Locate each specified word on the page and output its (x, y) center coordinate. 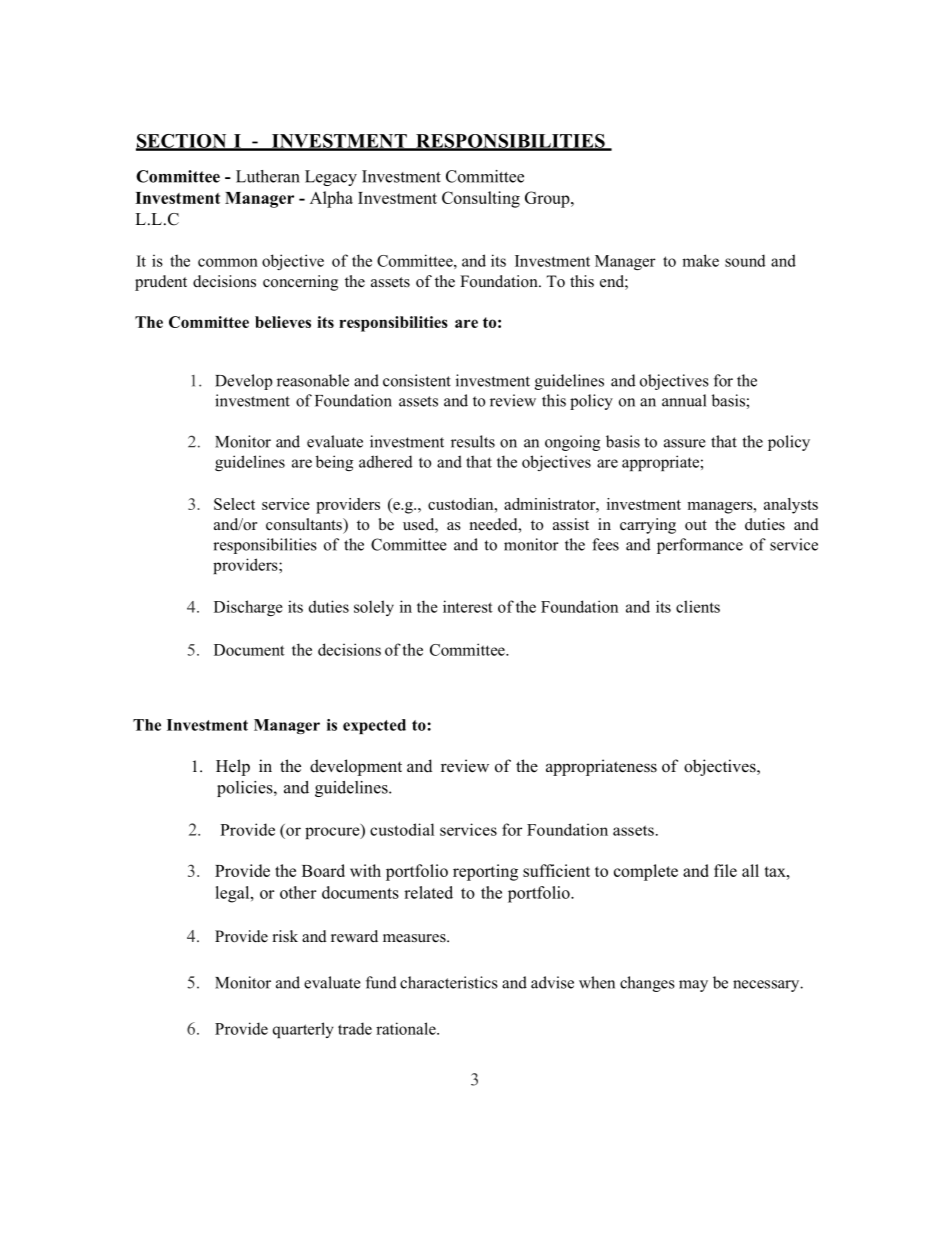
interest (468, 606)
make (700, 260)
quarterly (303, 1030)
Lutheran (268, 176)
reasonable (313, 380)
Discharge (248, 608)
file (725, 870)
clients (698, 606)
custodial (402, 829)
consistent (417, 380)
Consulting (481, 199)
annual (684, 400)
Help (233, 767)
